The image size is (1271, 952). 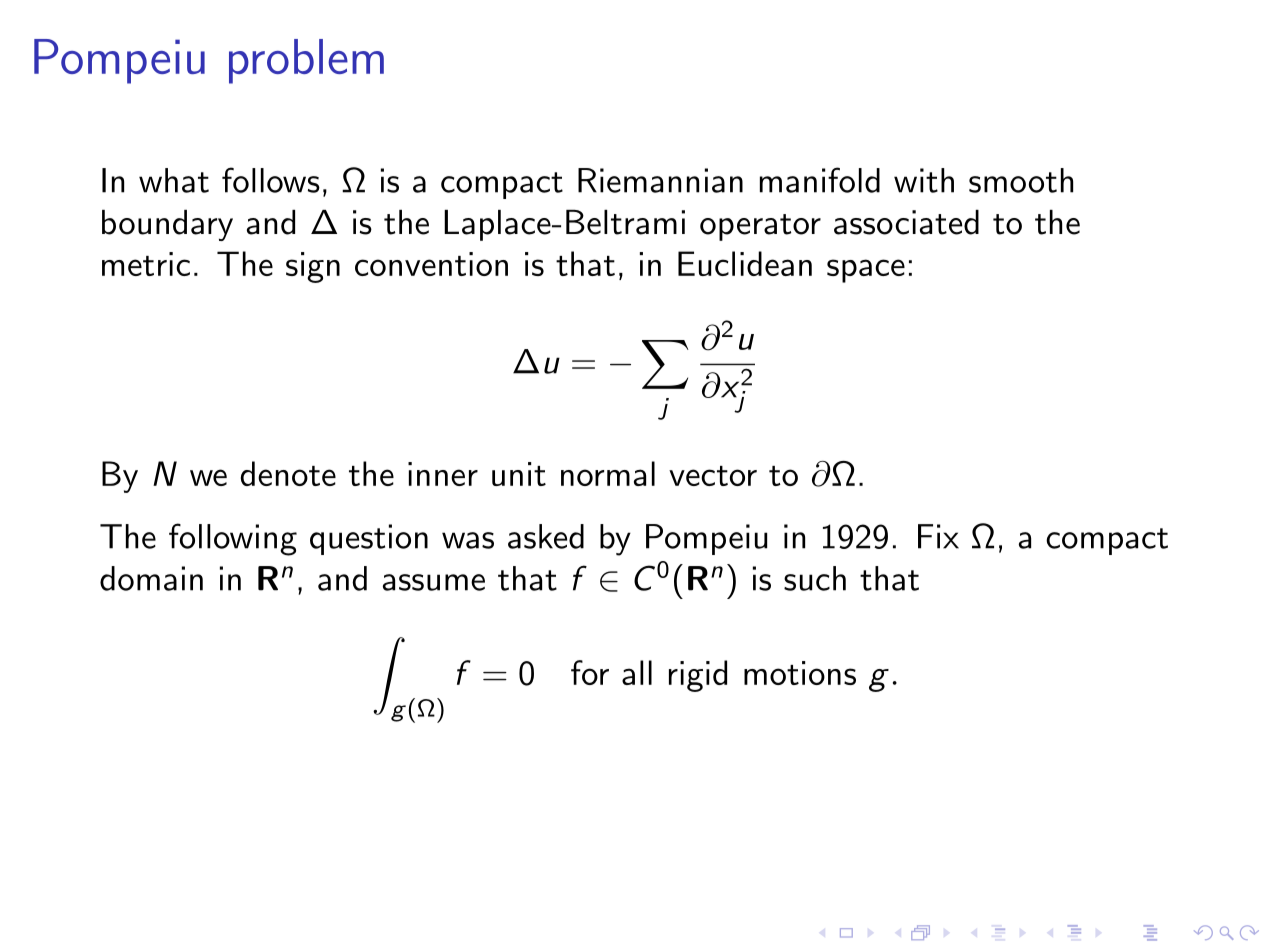 I want to click on with, so click(x=924, y=180).
